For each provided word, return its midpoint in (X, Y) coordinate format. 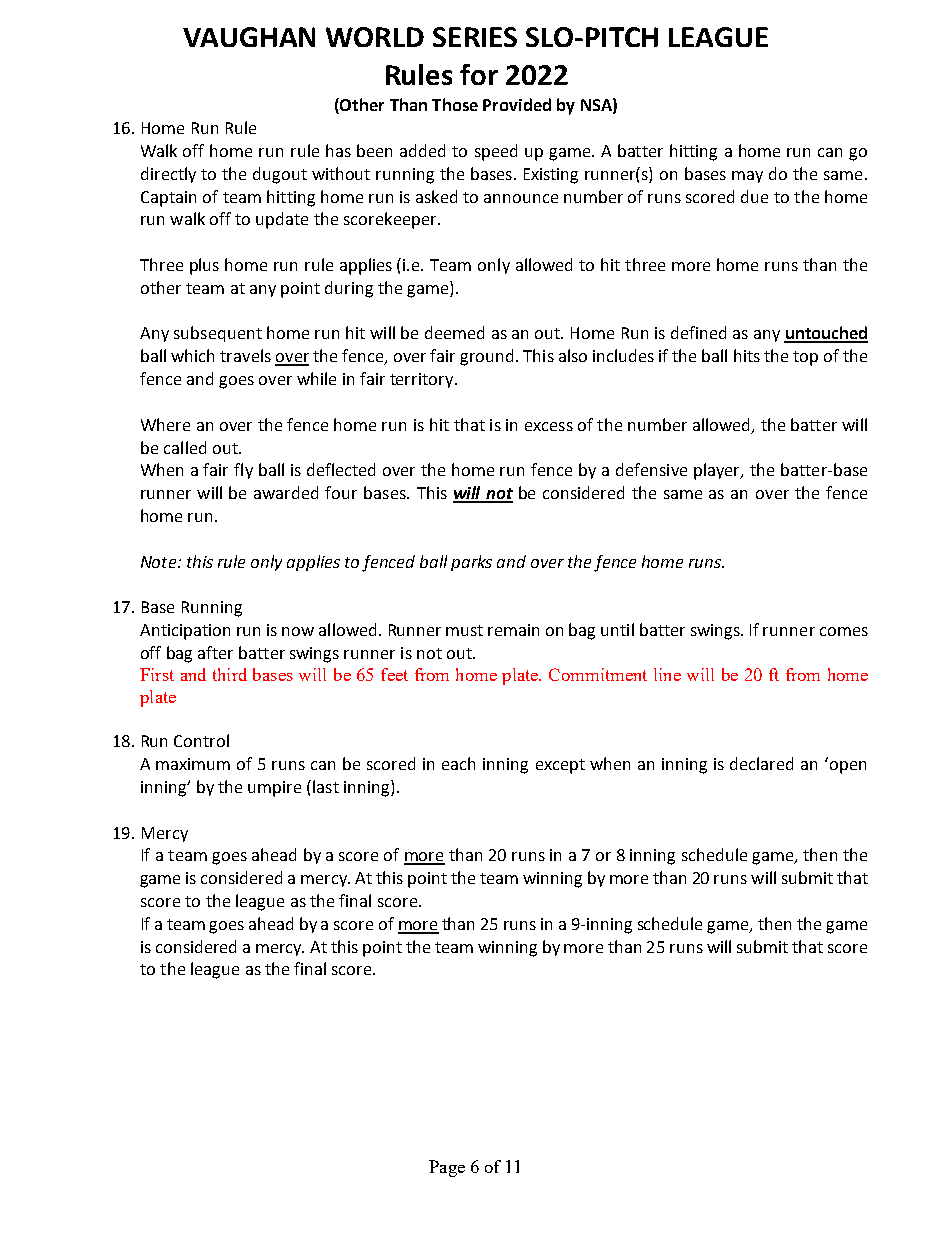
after (215, 652)
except (560, 766)
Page (447, 1168)
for (479, 74)
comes (844, 631)
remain (513, 630)
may (747, 177)
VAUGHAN (249, 37)
